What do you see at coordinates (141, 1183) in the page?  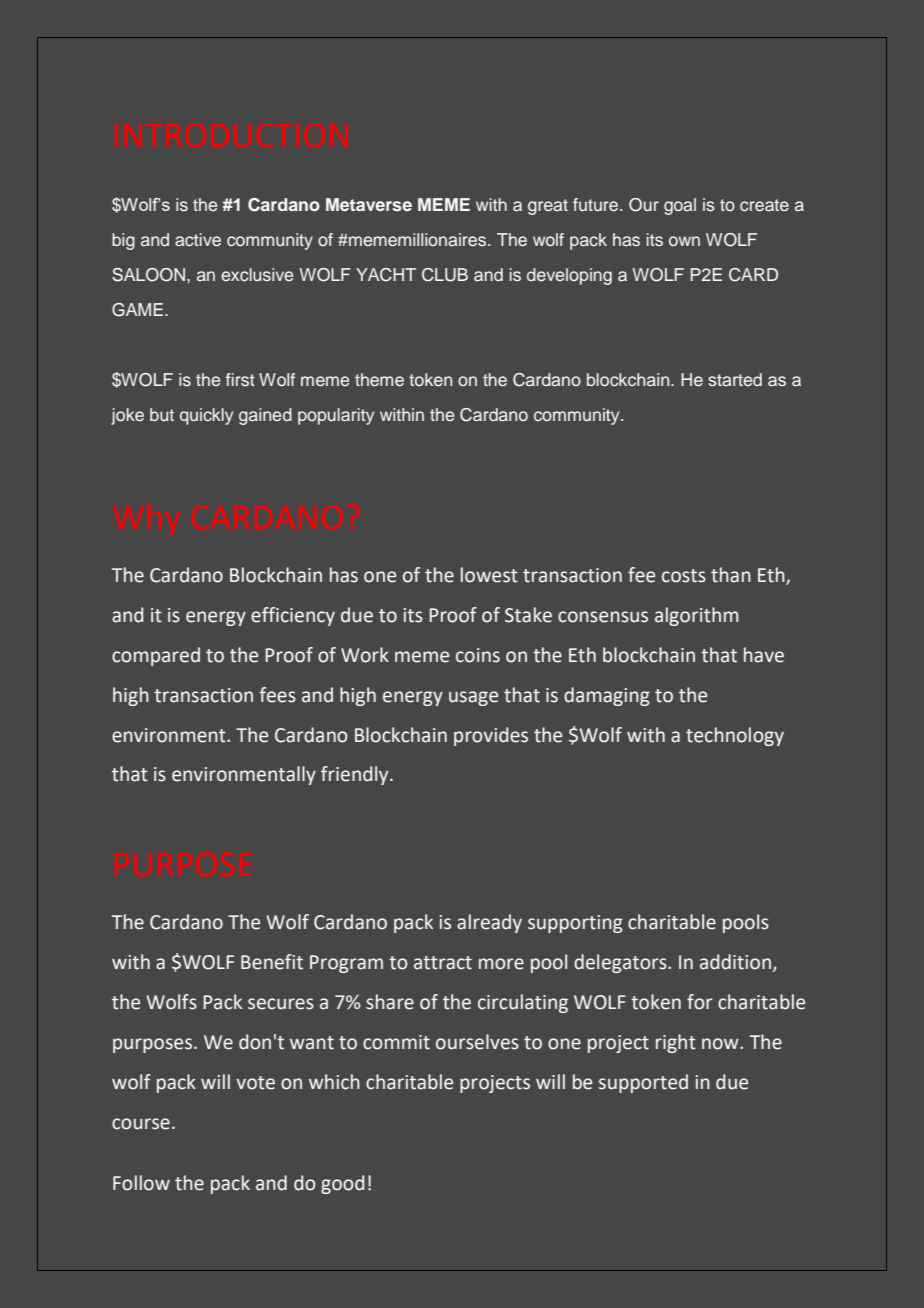 I see `Follow` at bounding box center [141, 1183].
